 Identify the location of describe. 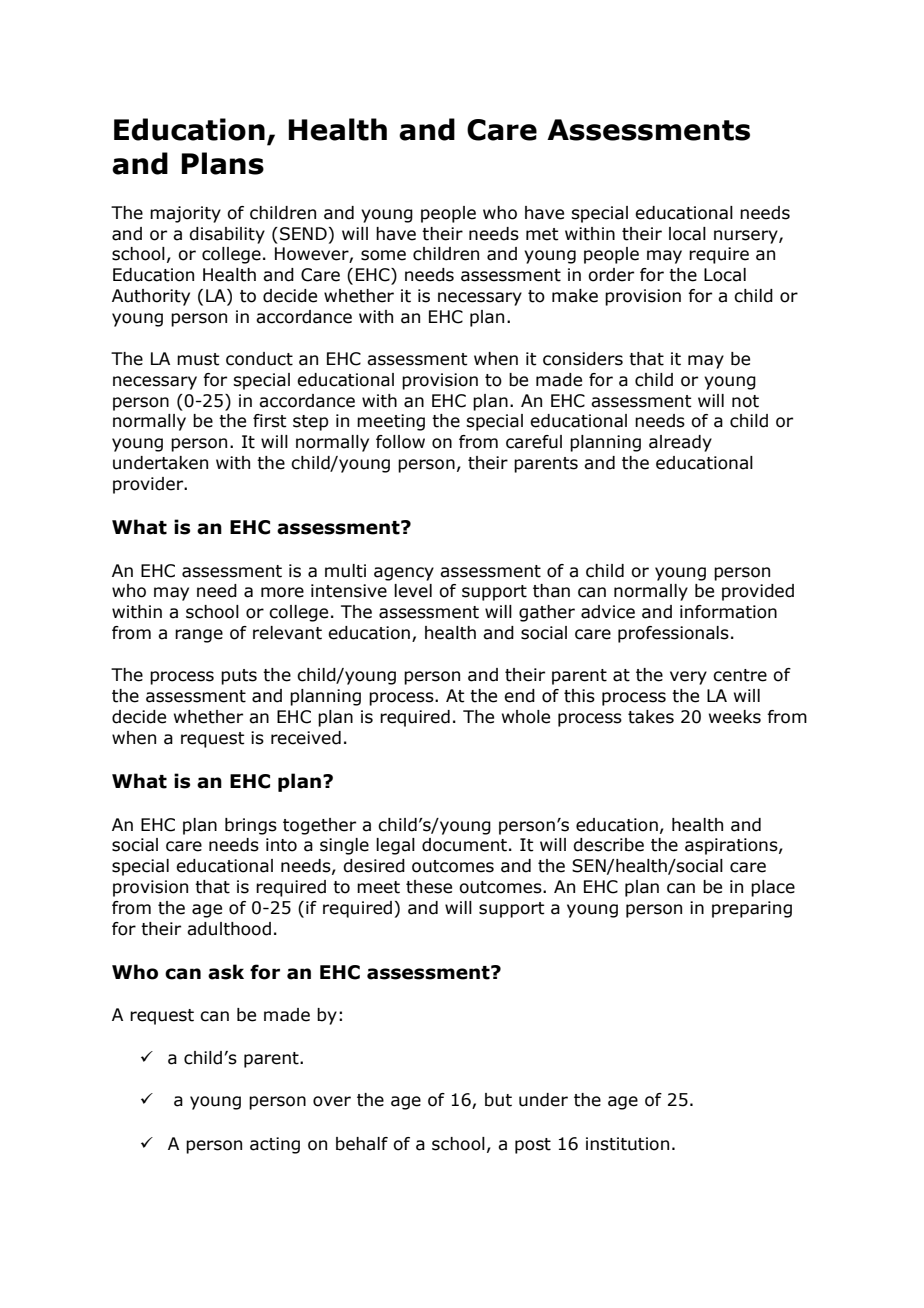
(608, 845).
